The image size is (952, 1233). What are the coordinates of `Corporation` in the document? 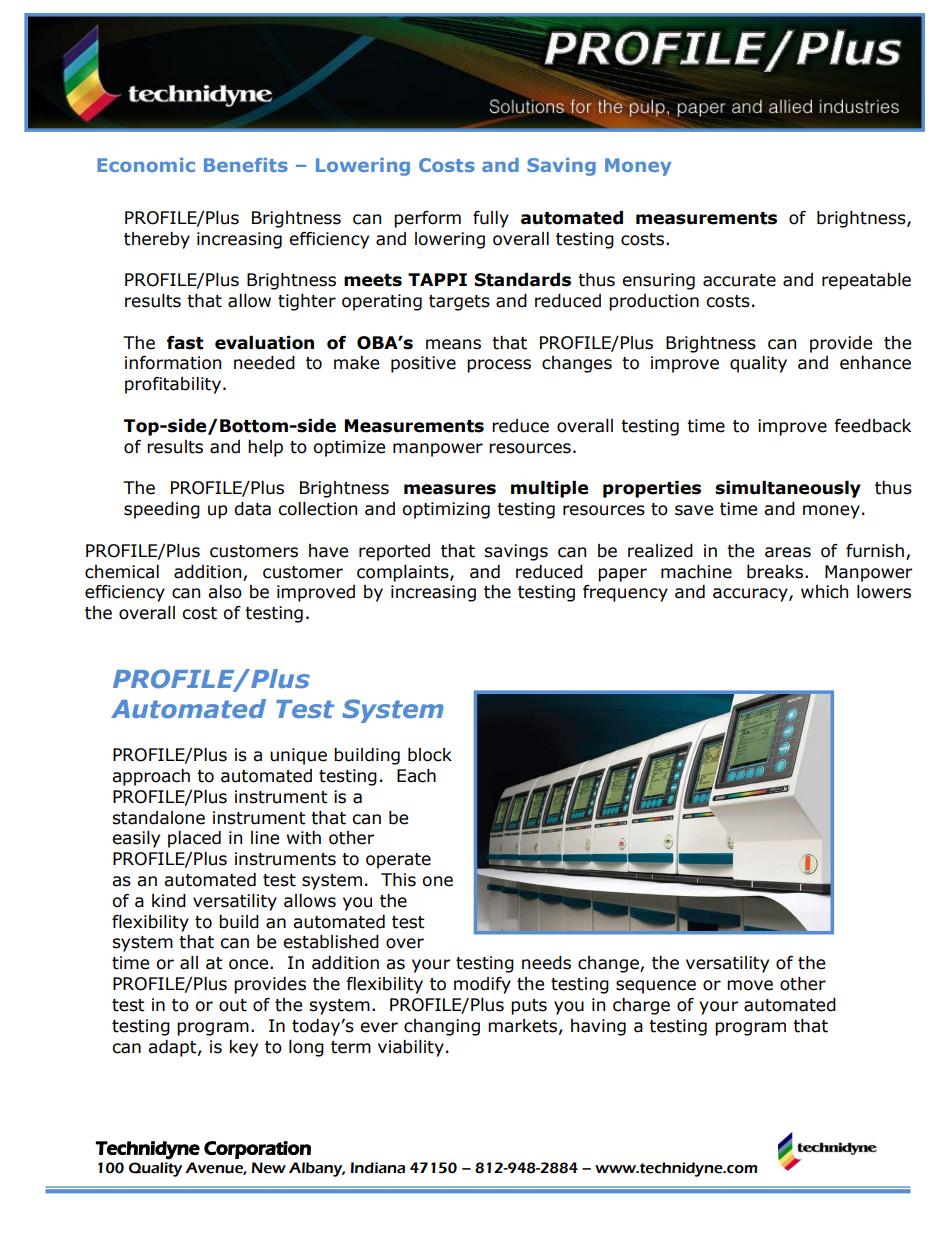 It's located at (257, 1150).
